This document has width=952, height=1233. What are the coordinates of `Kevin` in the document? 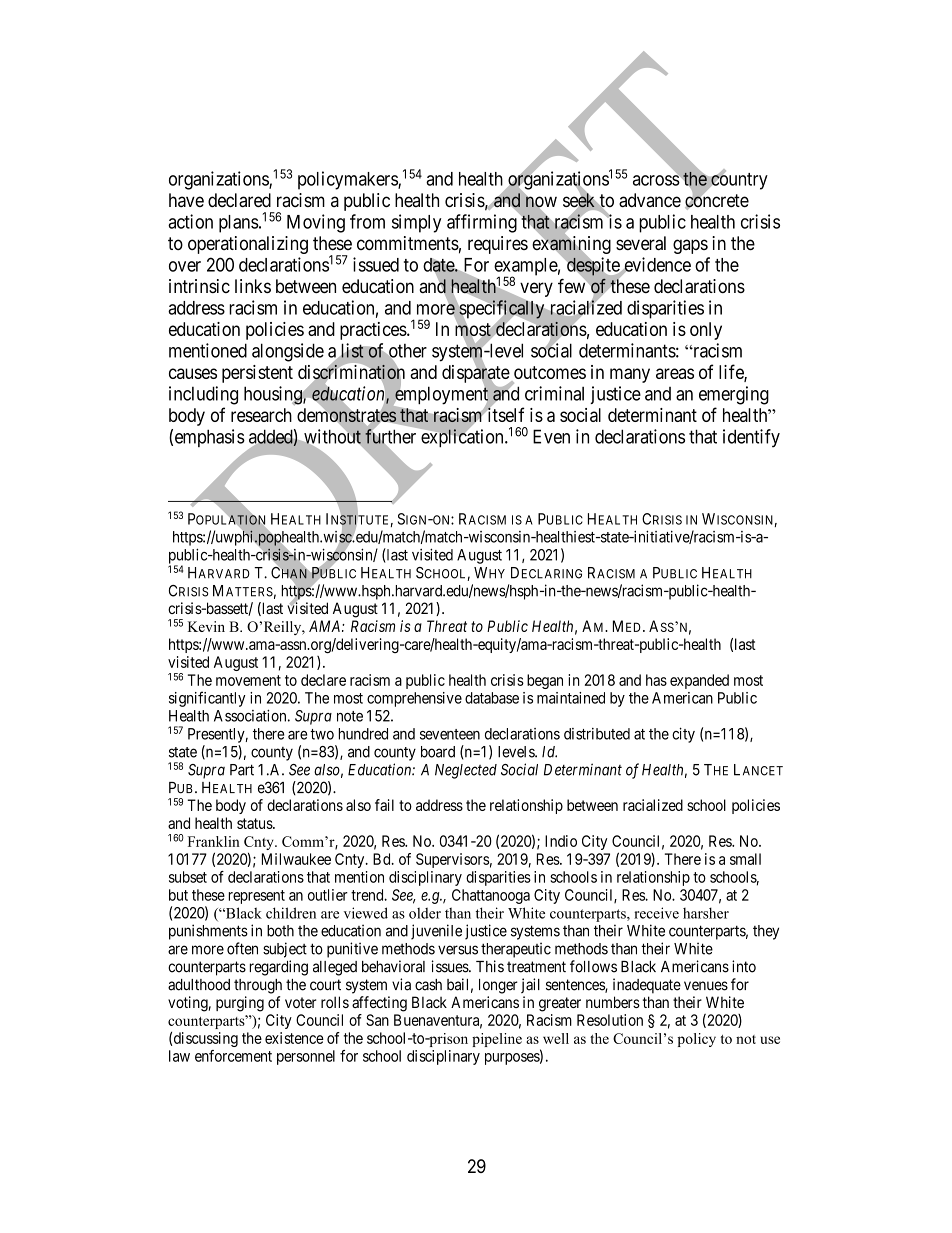 It's located at (206, 626).
